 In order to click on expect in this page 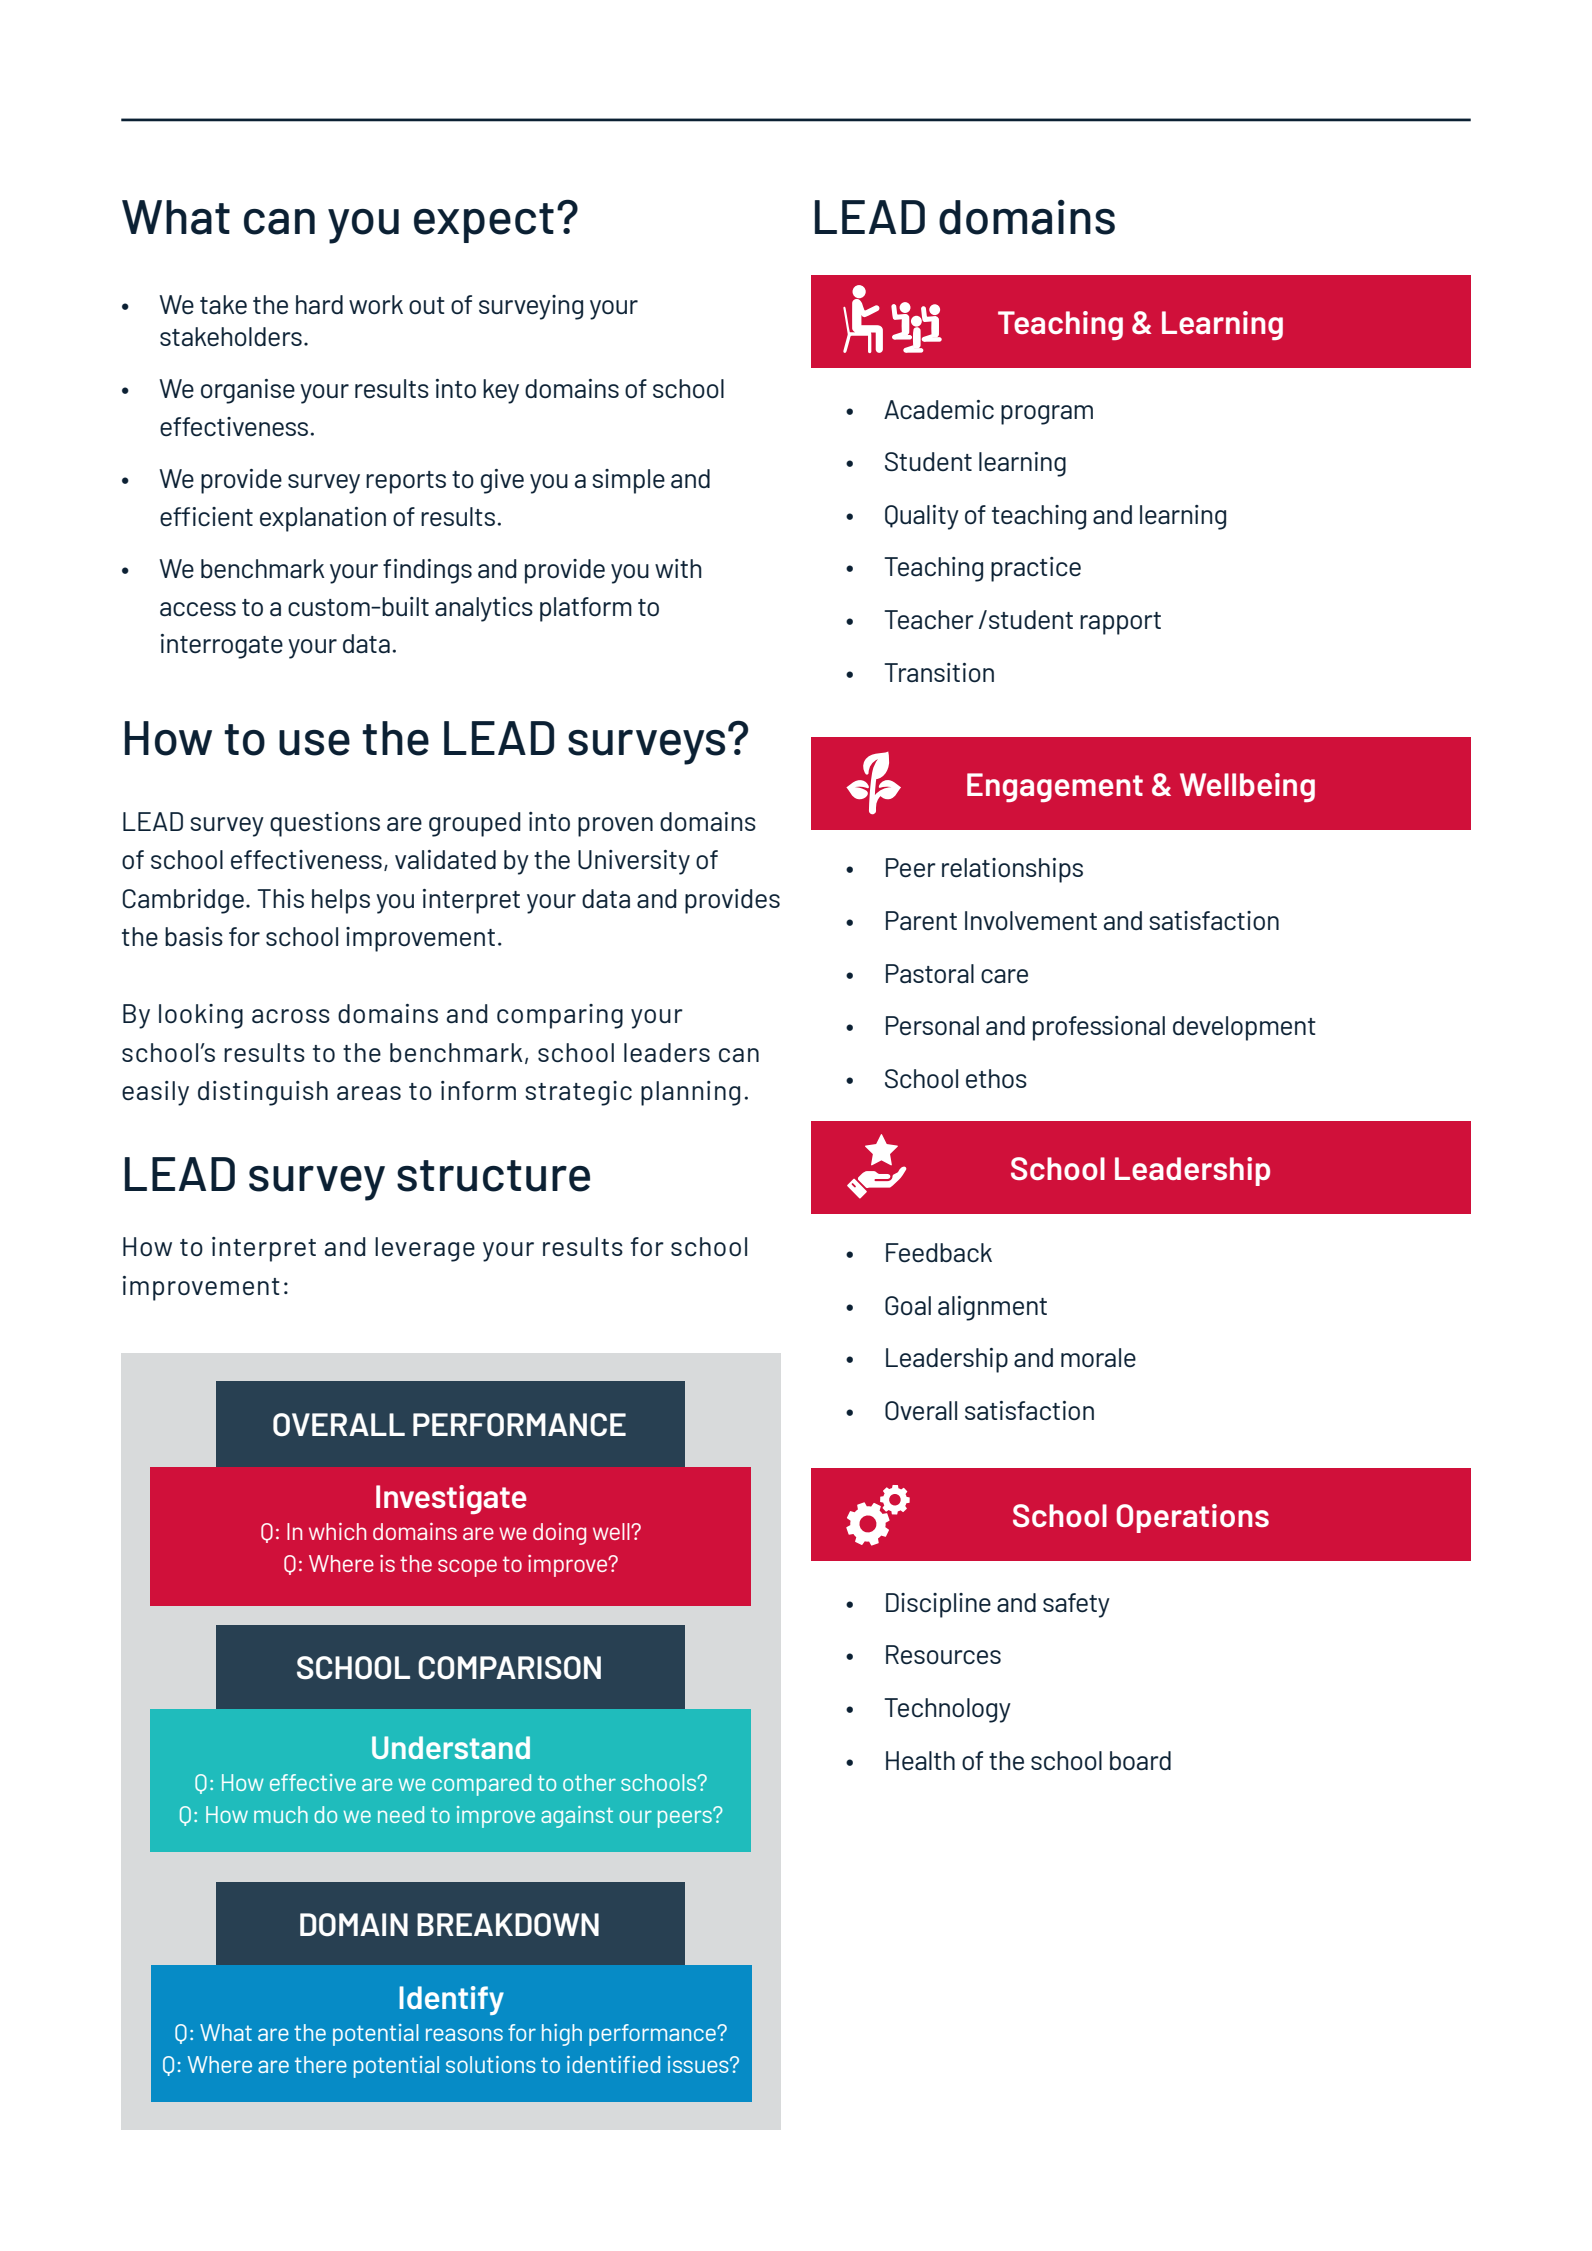, I will do `click(484, 223)`.
